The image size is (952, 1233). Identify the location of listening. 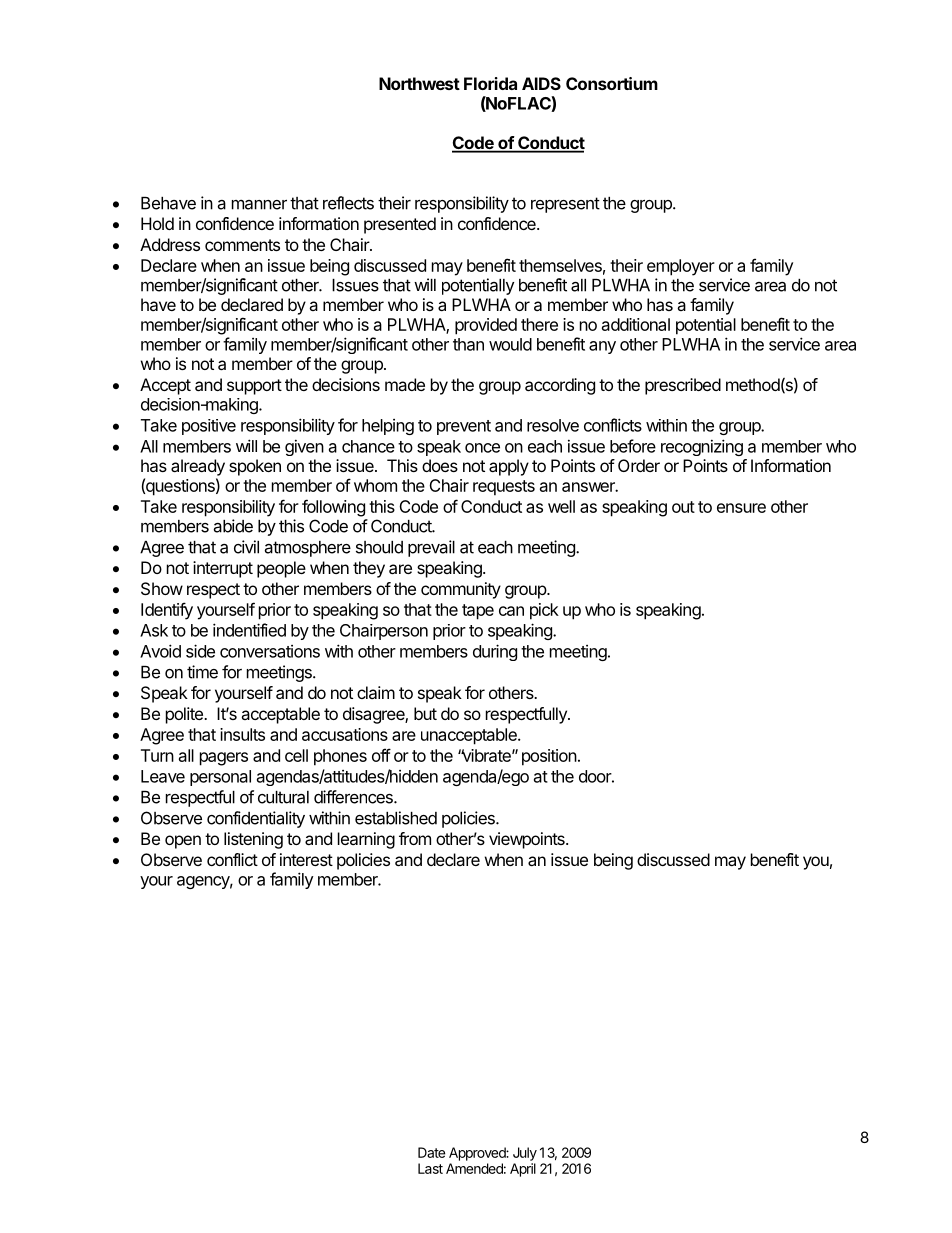
(253, 840).
